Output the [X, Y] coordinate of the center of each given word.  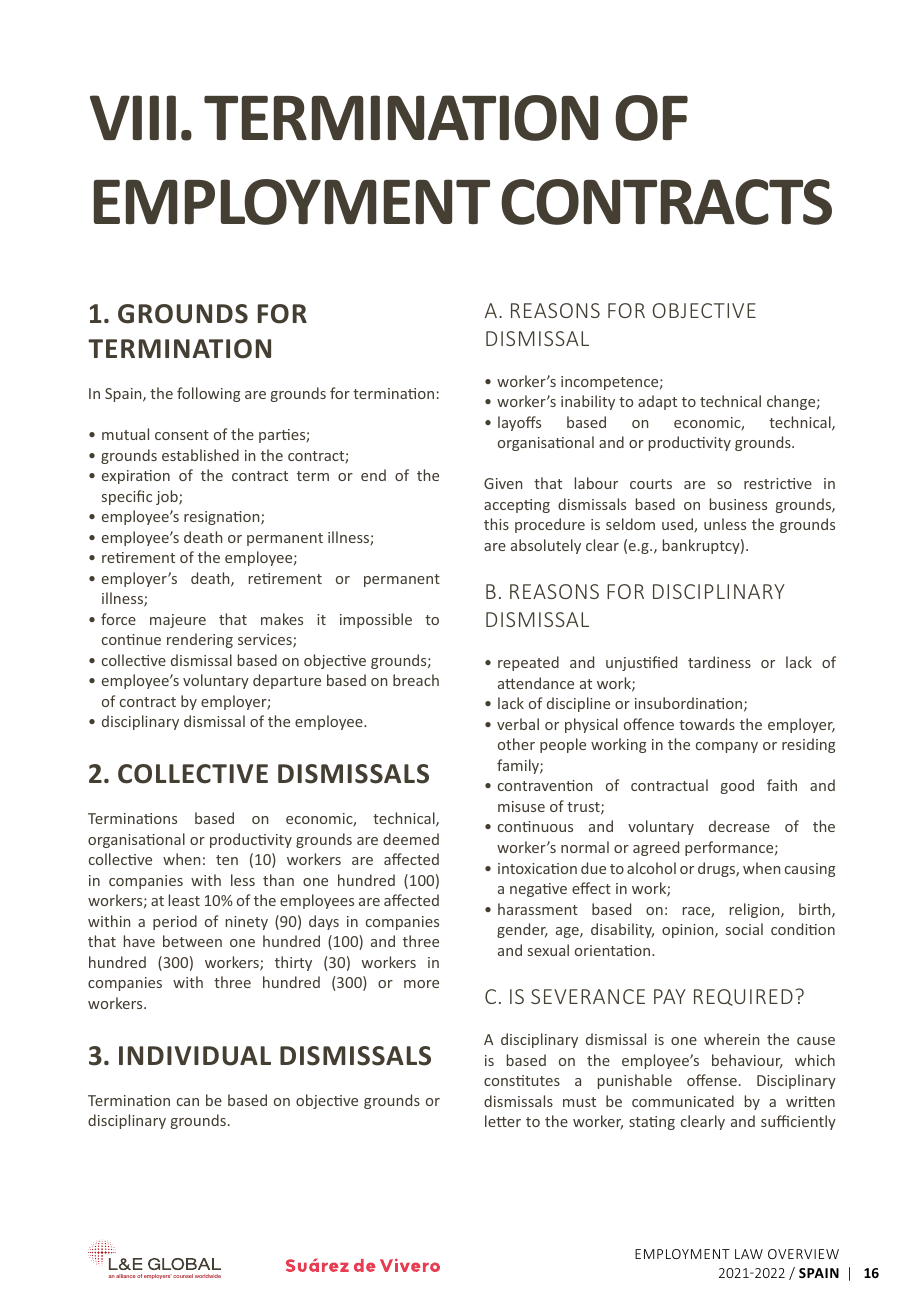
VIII [133, 117]
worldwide [208, 1276]
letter [503, 1121]
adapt [657, 402]
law [749, 1254]
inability [588, 402]
